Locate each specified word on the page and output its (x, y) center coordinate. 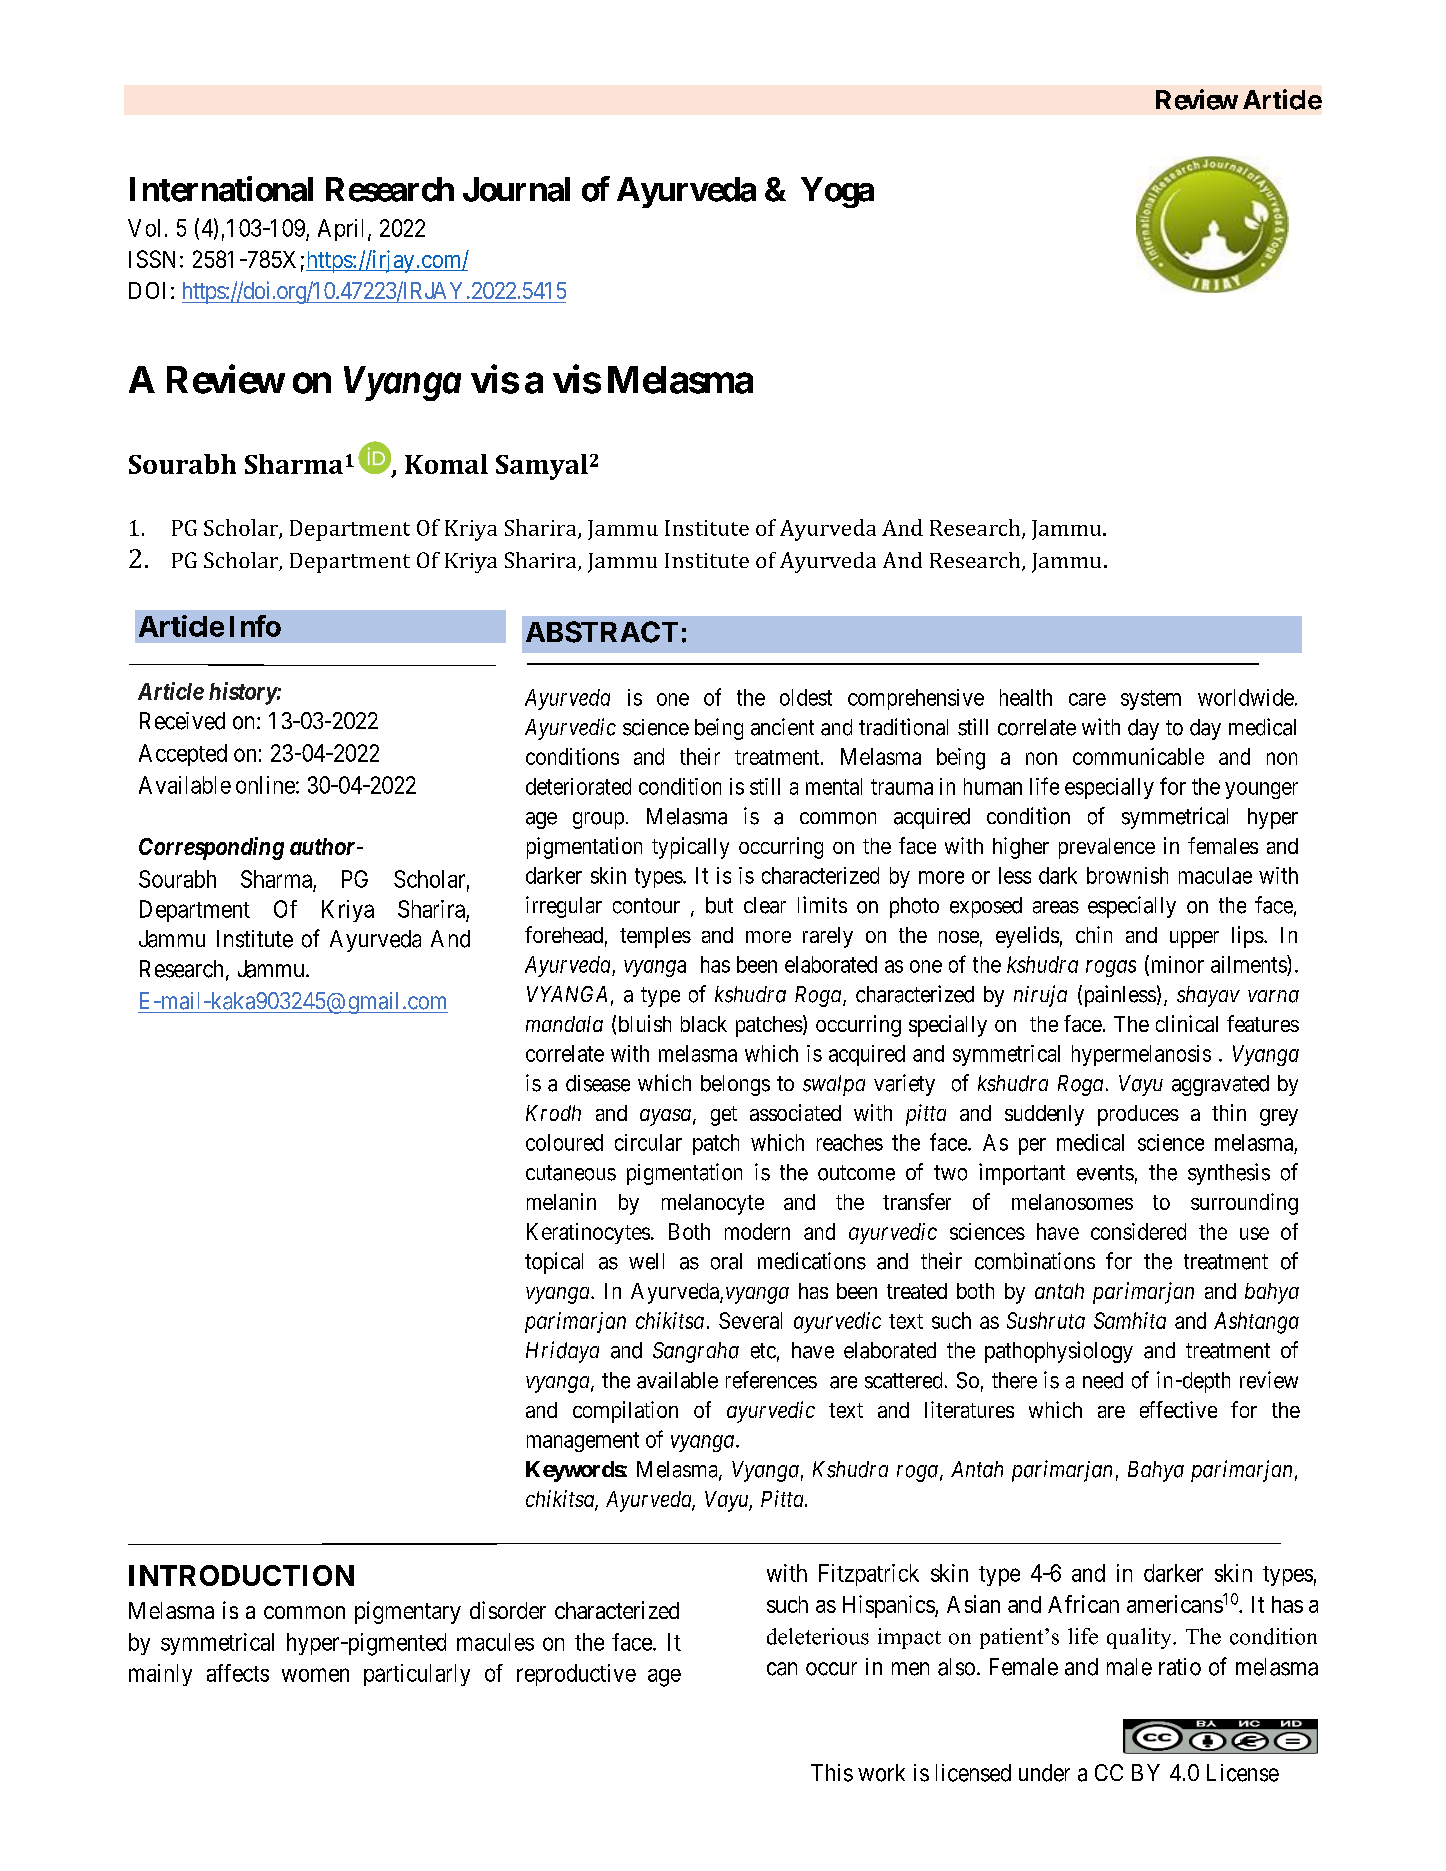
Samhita (1130, 1320)
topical (554, 1263)
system (1151, 700)
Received (182, 721)
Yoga (837, 192)
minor (1176, 965)
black (704, 1024)
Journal (516, 189)
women (315, 1675)
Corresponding (211, 848)
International (221, 189)
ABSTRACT (602, 632)
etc (763, 1351)
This (832, 1773)
